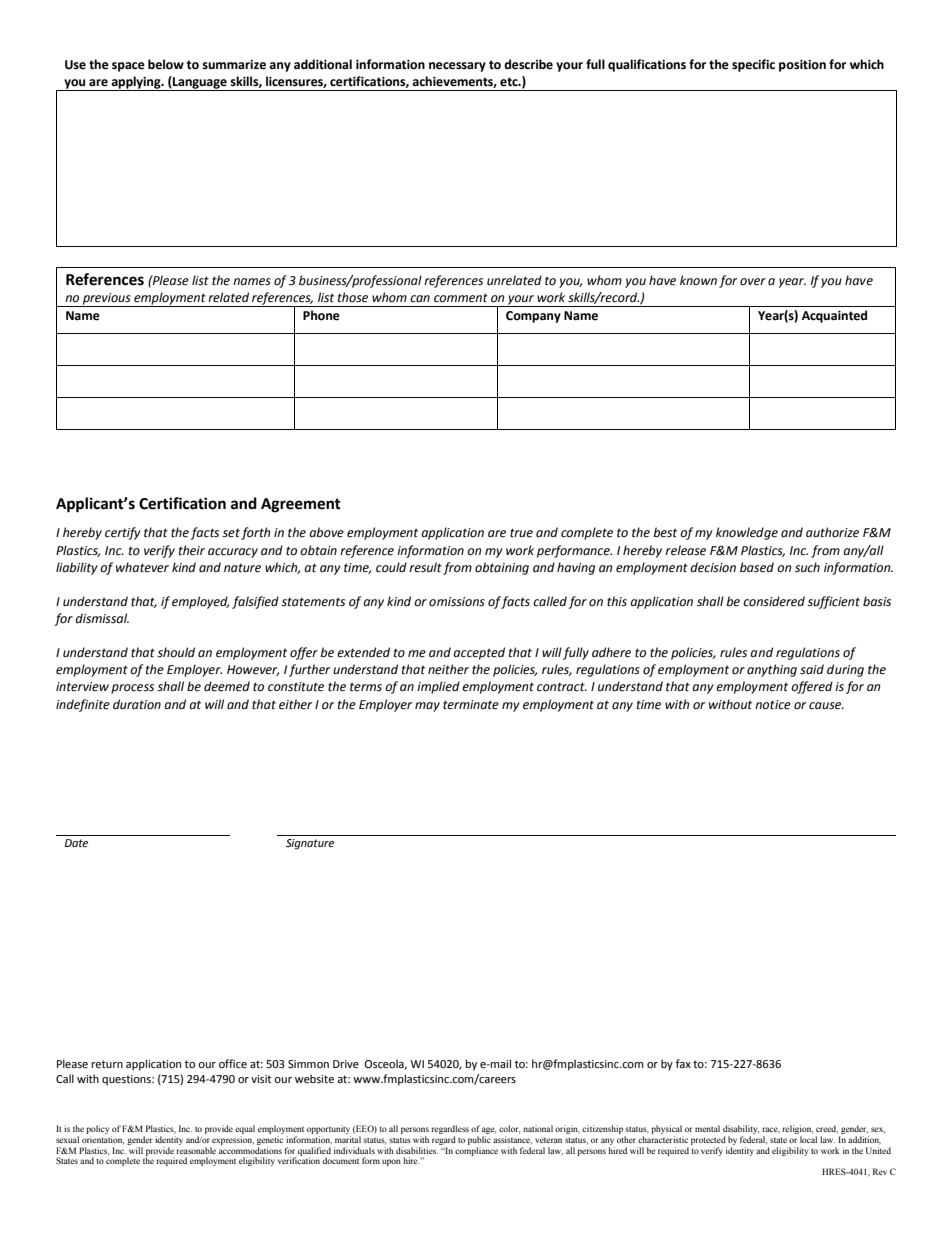 This screenshot has height=1233, width=952. What do you see at coordinates (533, 317) in the screenshot?
I see `Company` at bounding box center [533, 317].
